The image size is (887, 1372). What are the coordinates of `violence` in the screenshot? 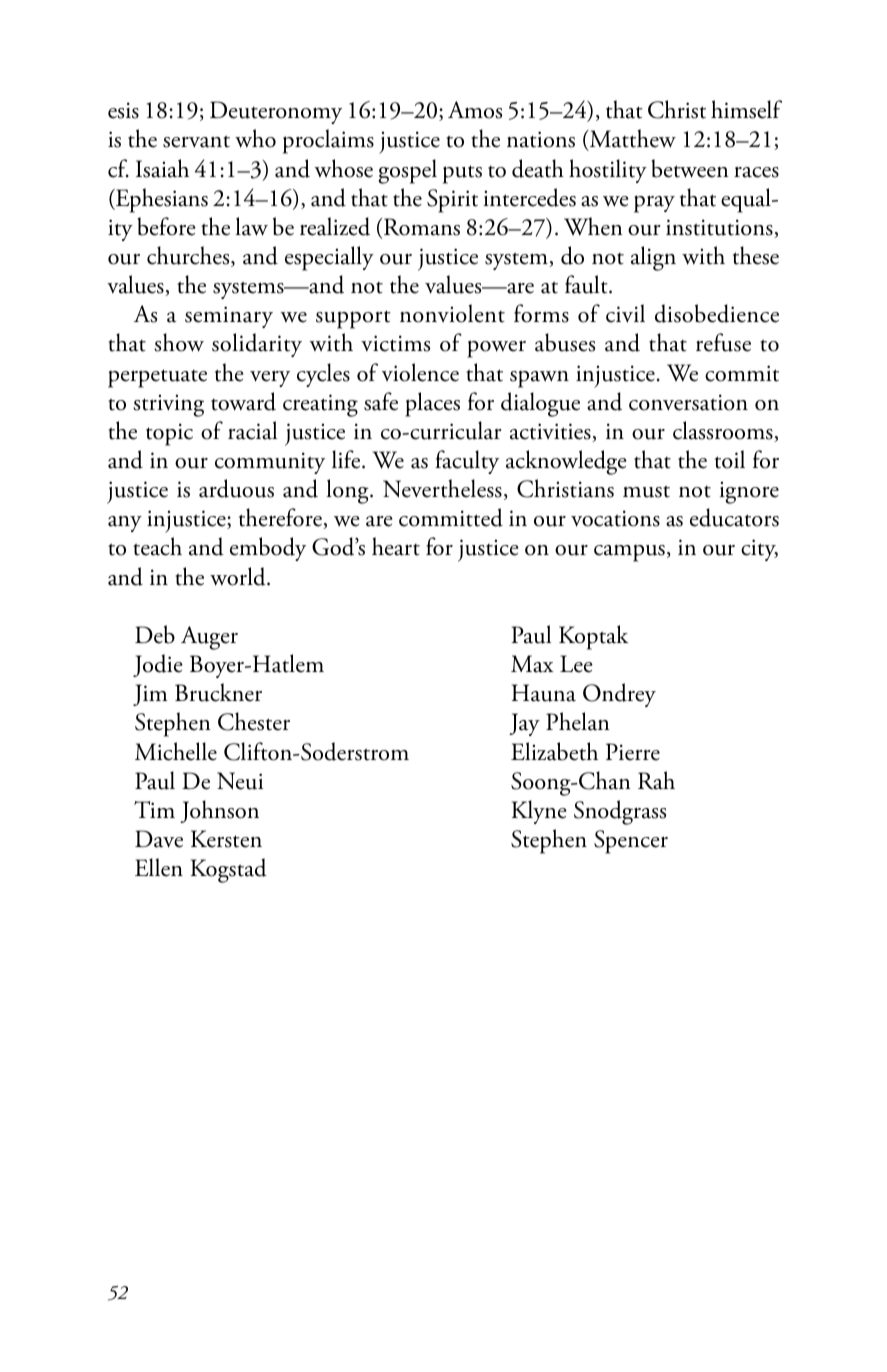 It's located at (420, 372).
